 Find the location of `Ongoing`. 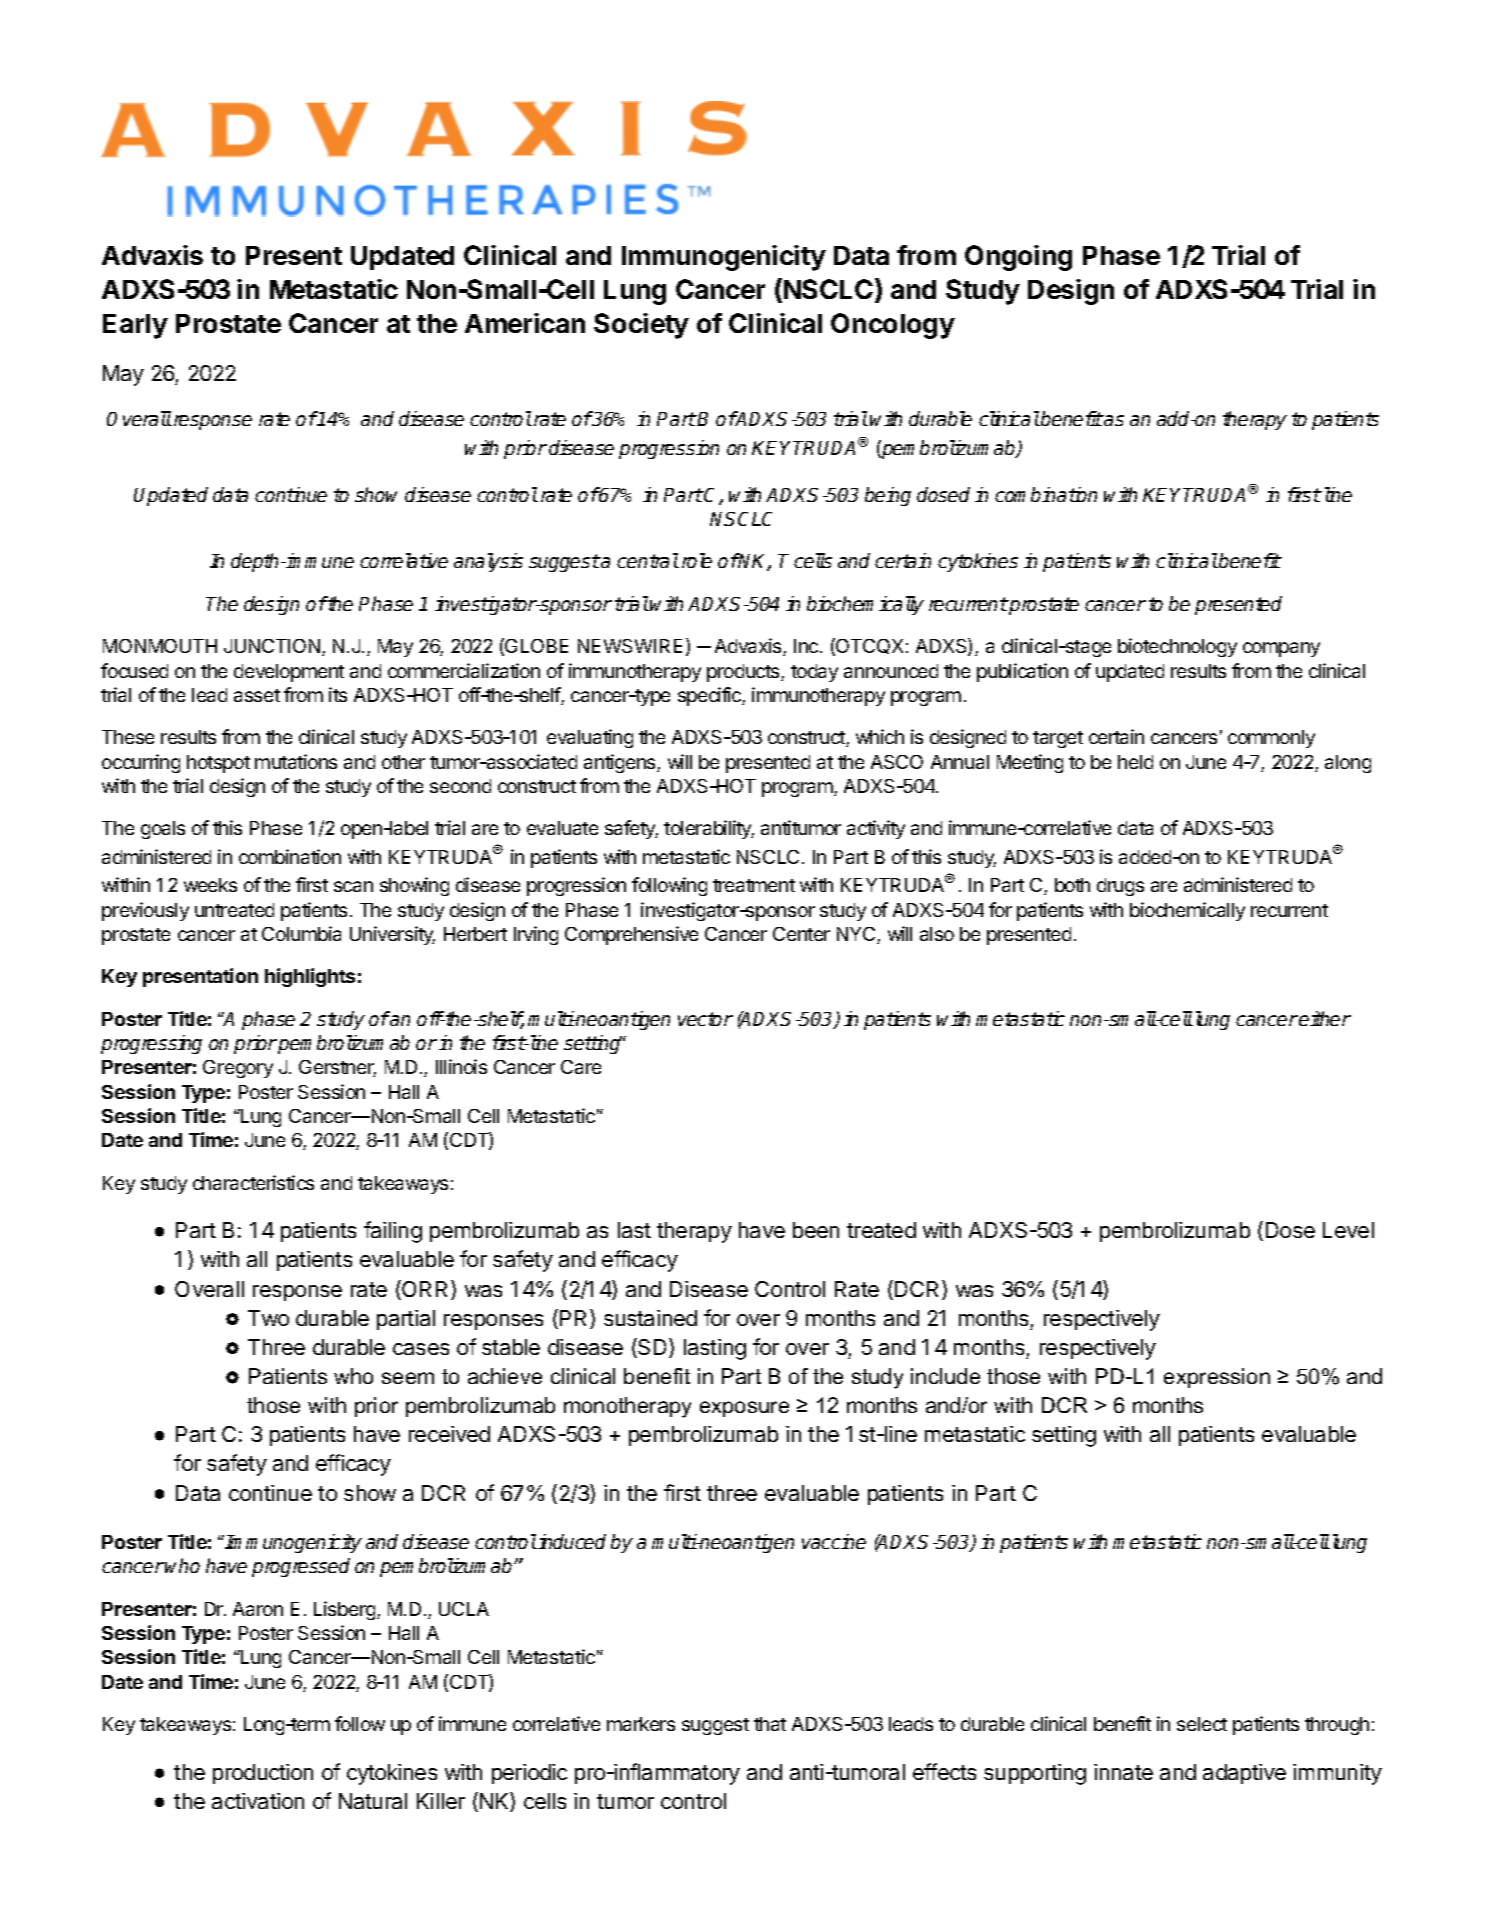

Ongoing is located at coordinates (1018, 258).
